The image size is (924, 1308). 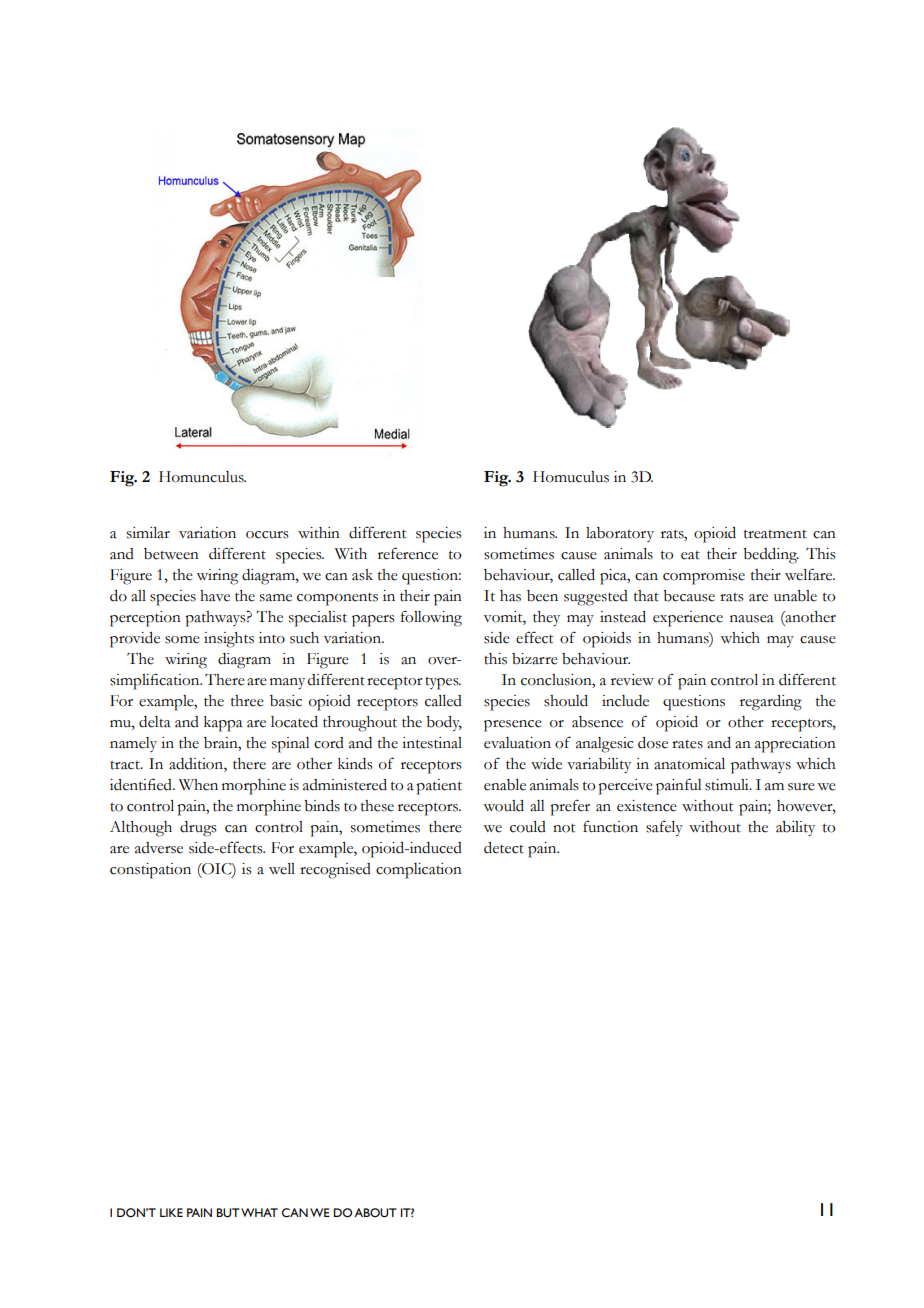 I want to click on treatment, so click(x=775, y=534).
